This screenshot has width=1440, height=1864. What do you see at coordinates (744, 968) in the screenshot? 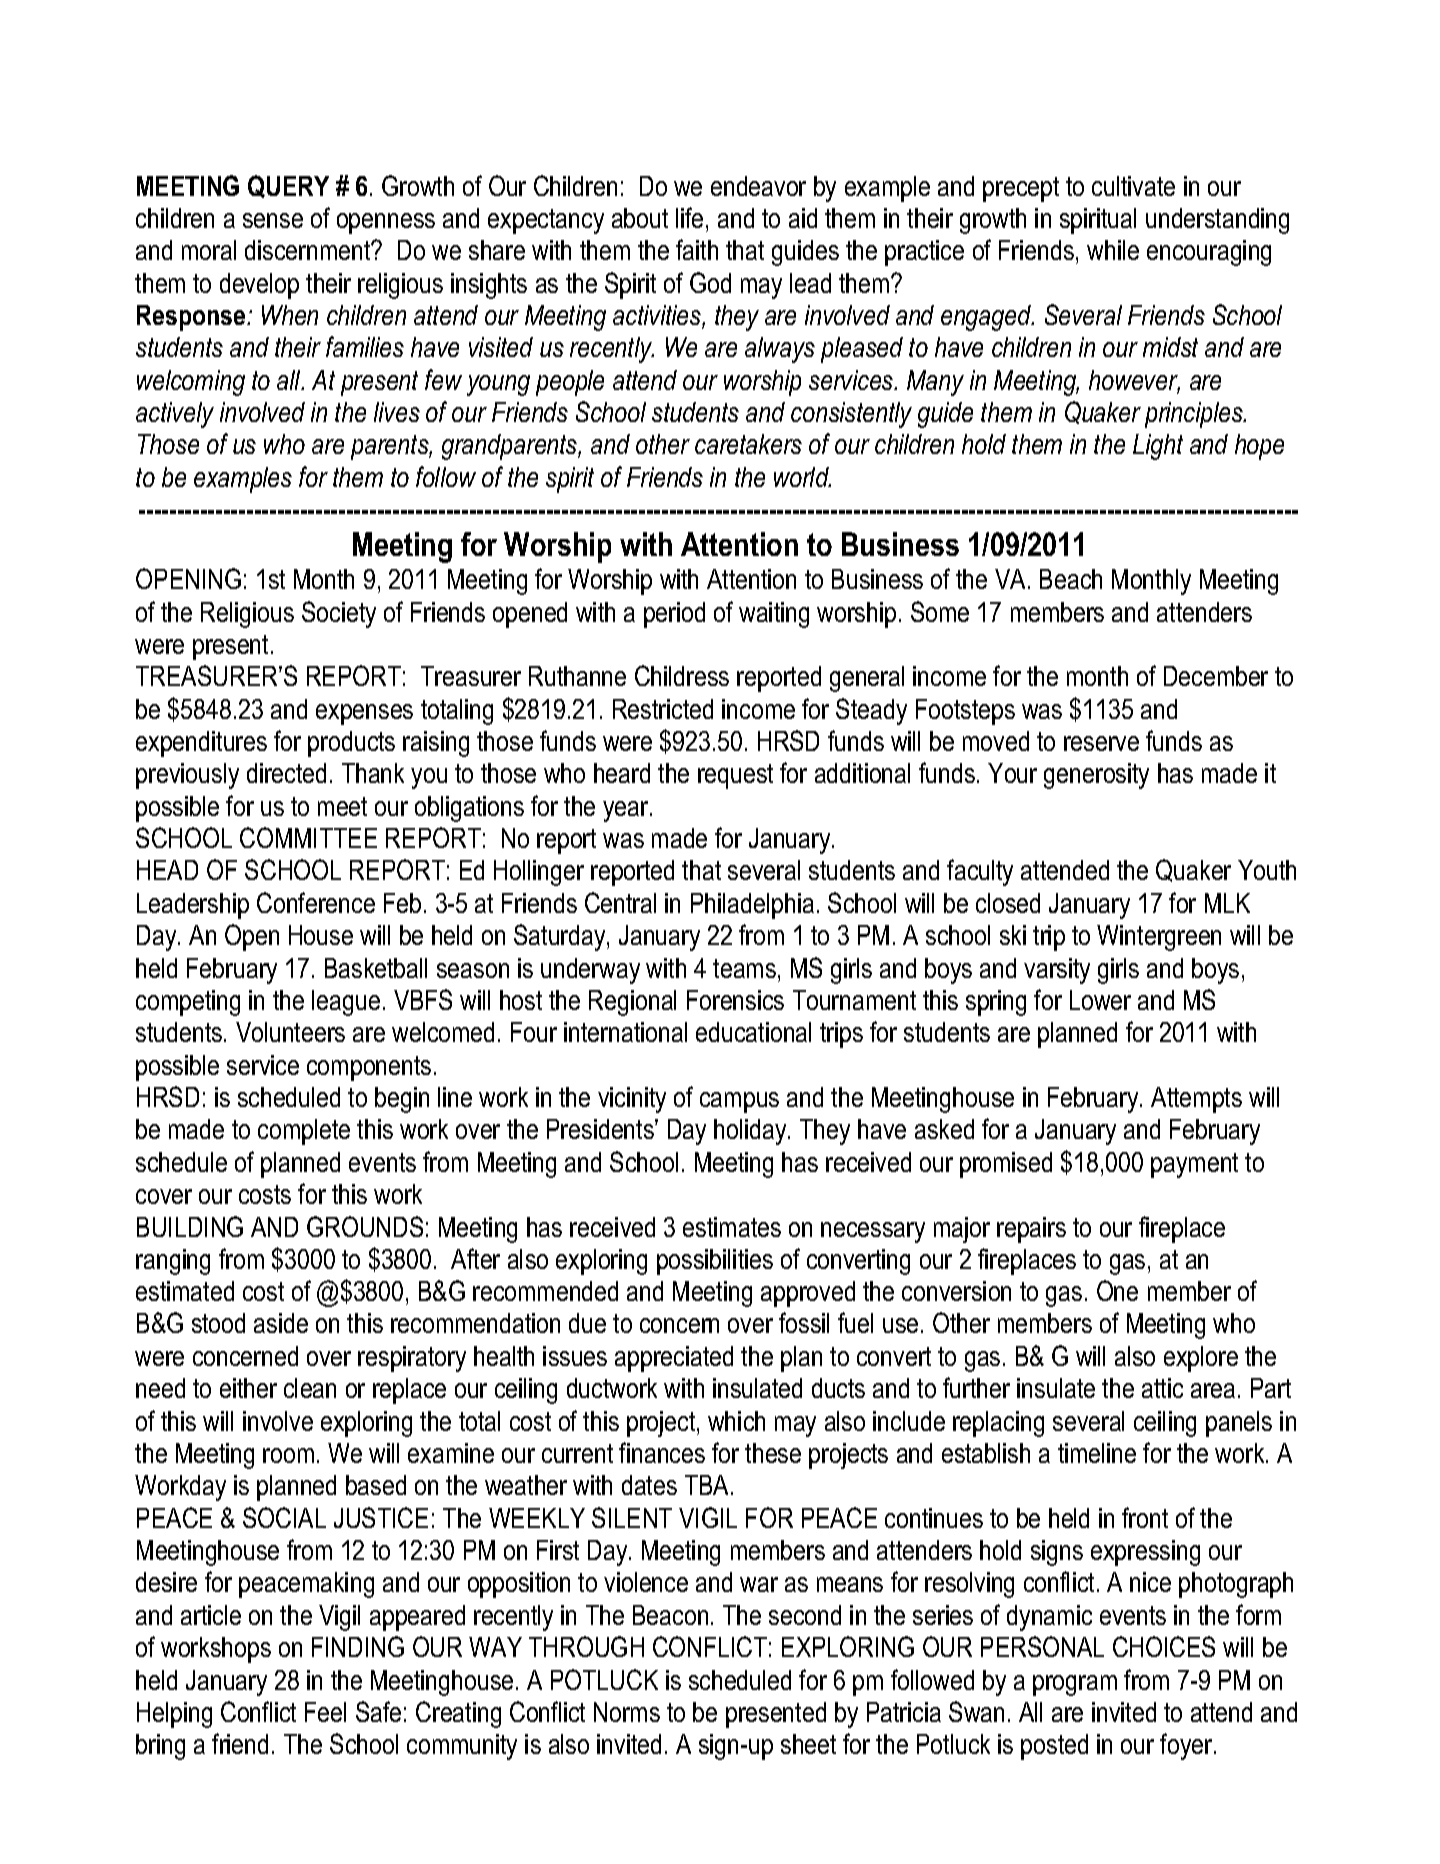
I see `teams` at bounding box center [744, 968].
